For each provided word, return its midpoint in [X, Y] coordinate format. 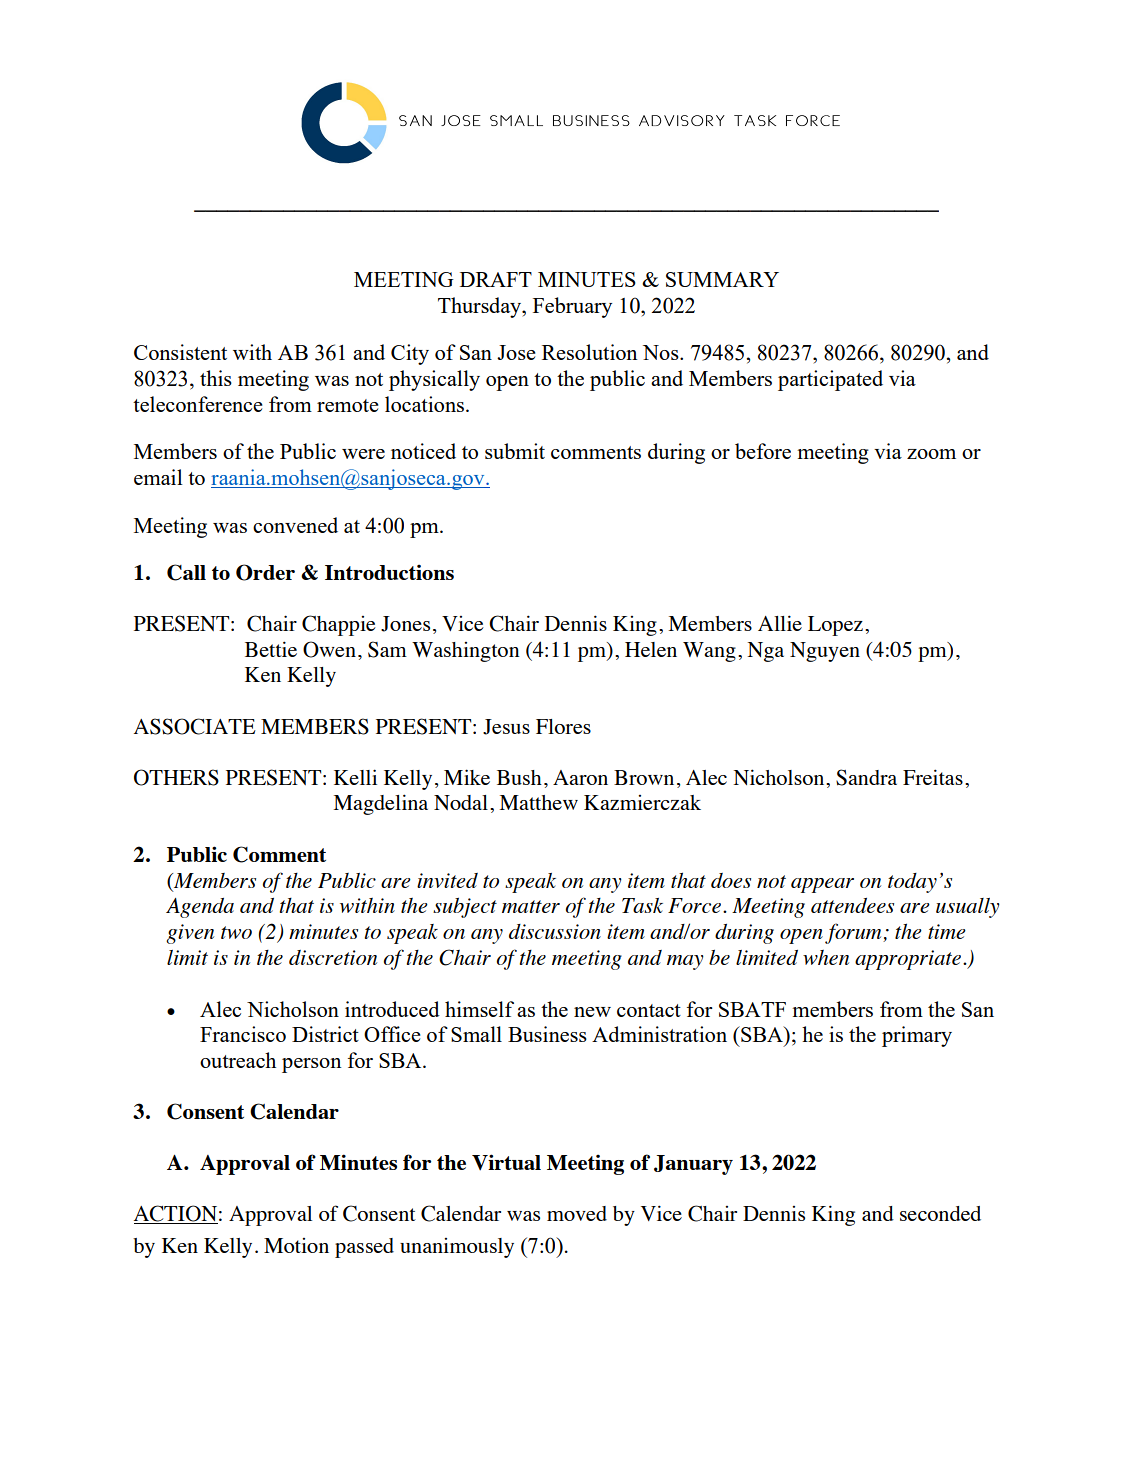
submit [515, 451]
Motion [296, 1245]
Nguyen [825, 652]
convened [295, 525]
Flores [563, 726]
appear [822, 885]
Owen [329, 649]
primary [917, 1036]
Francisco [243, 1034]
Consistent [180, 352]
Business [547, 1034]
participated [830, 380]
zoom [931, 454]
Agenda [200, 908]
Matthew [539, 802]
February [572, 307]
